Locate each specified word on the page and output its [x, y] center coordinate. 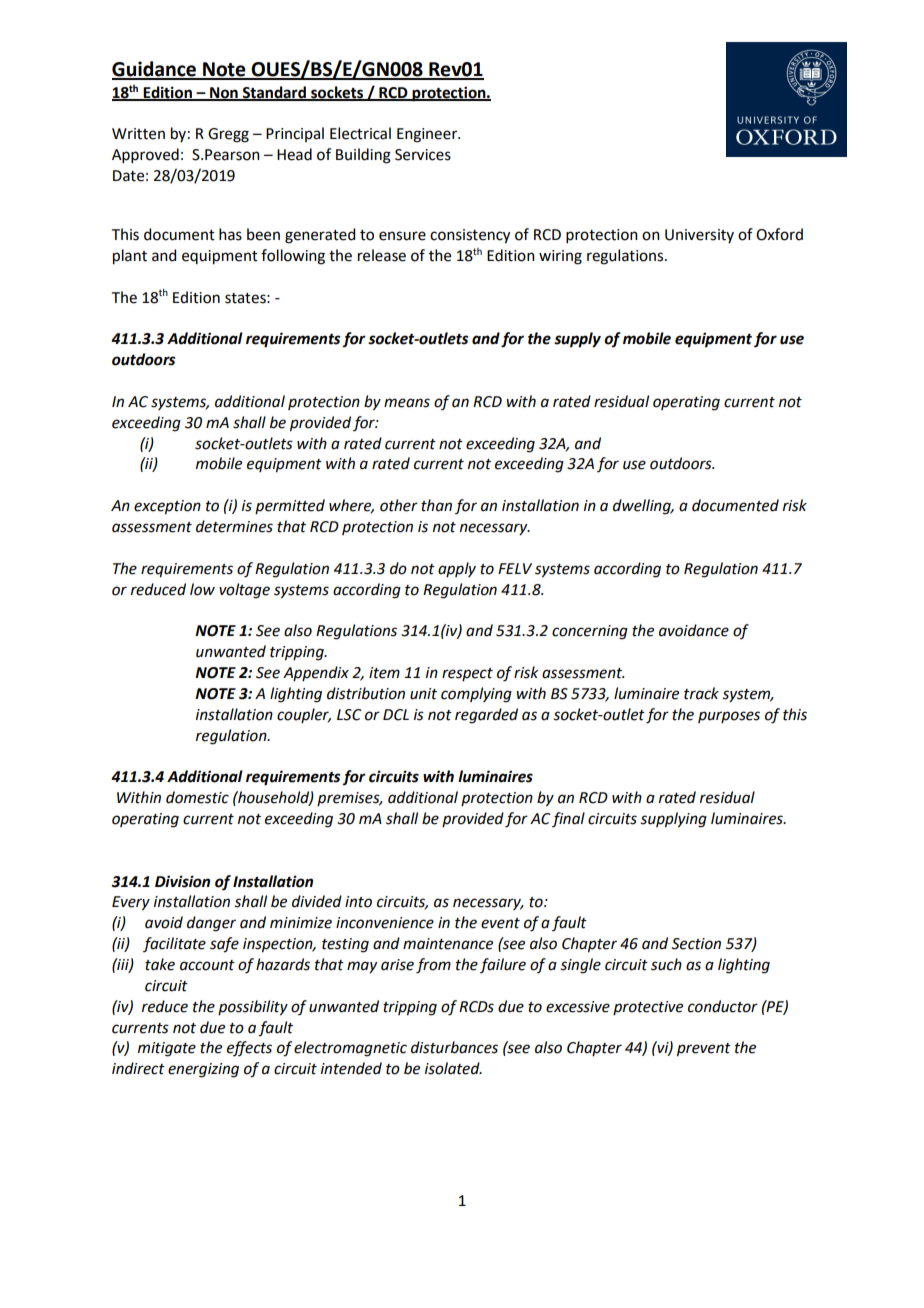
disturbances [454, 1047]
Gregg [228, 135]
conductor [723, 1006]
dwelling [643, 507]
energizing [203, 1070]
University [699, 236]
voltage [244, 591]
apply [457, 569]
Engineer [428, 135]
